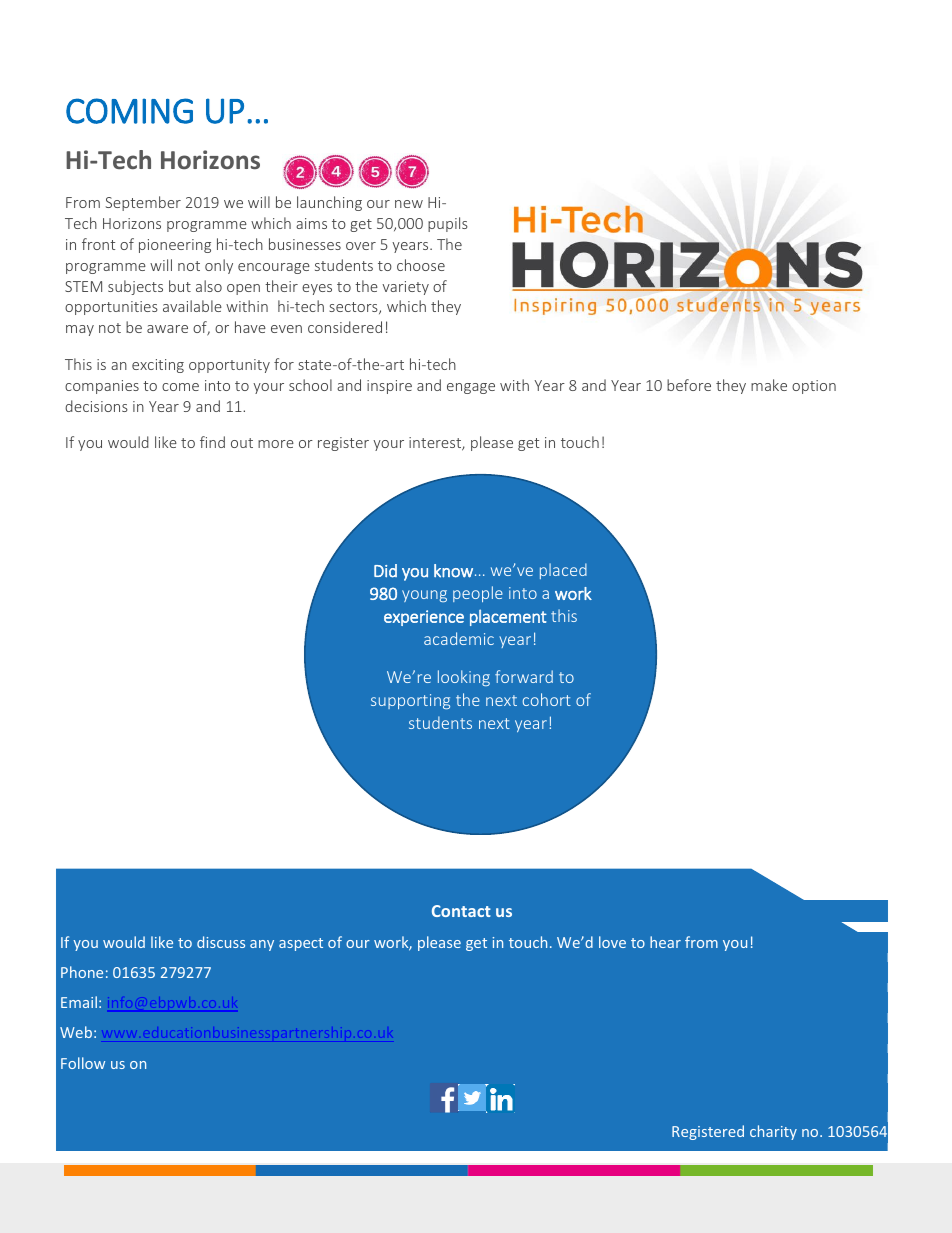 The image size is (952, 1233). What do you see at coordinates (385, 571) in the screenshot?
I see `Did` at bounding box center [385, 571].
